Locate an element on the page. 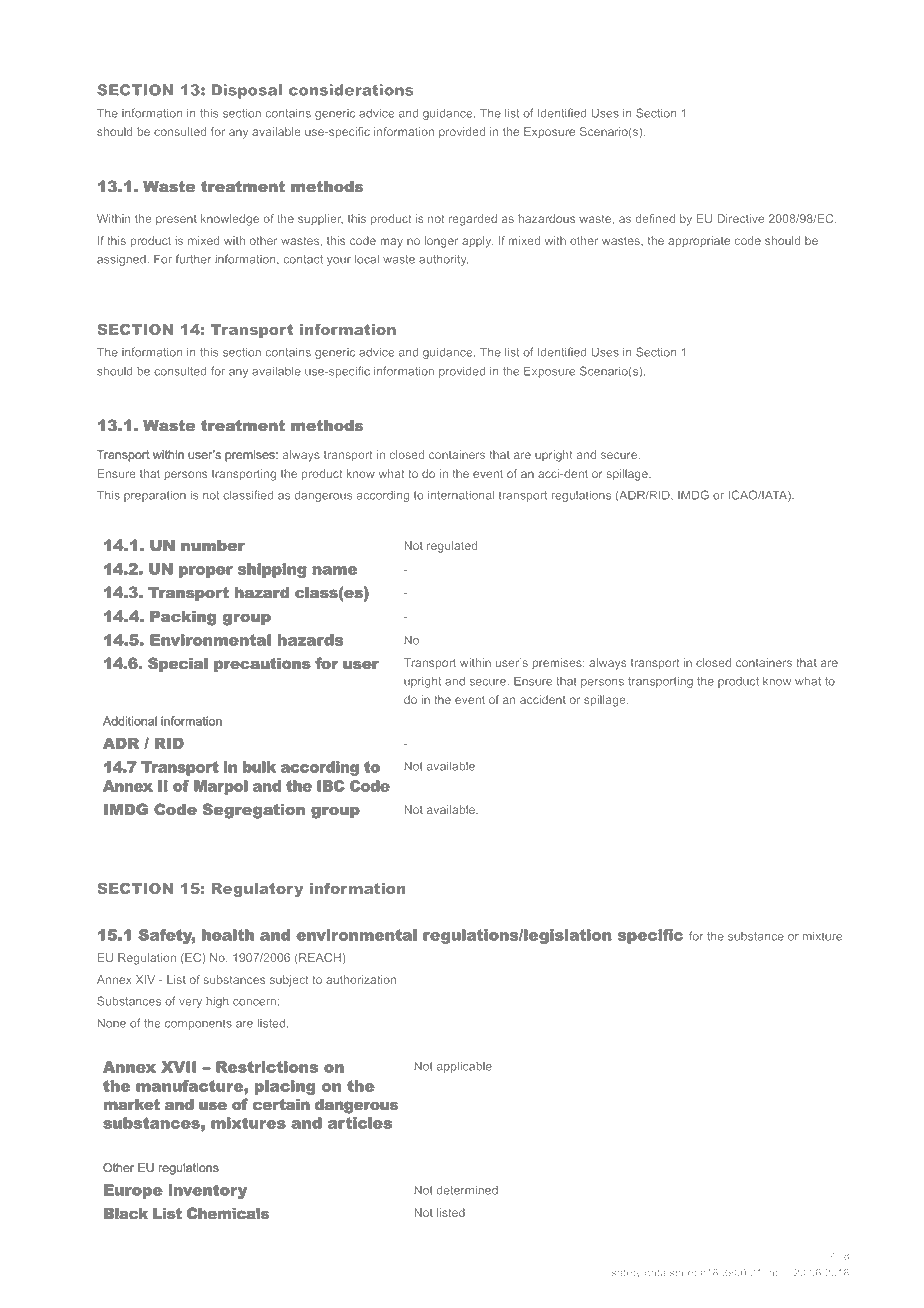 The image size is (924, 1308). very is located at coordinates (190, 1003).
